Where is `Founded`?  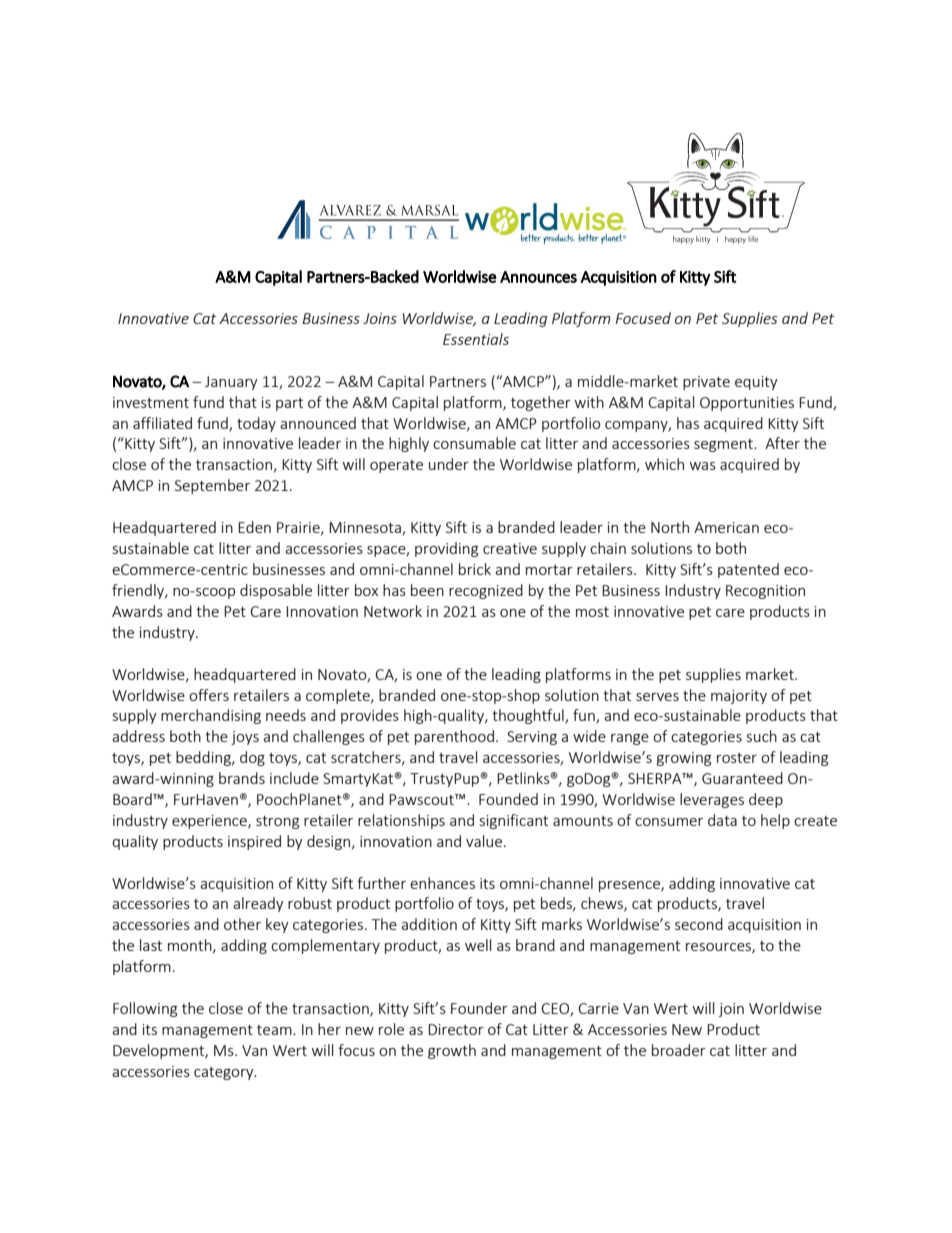
Founded is located at coordinates (508, 799).
